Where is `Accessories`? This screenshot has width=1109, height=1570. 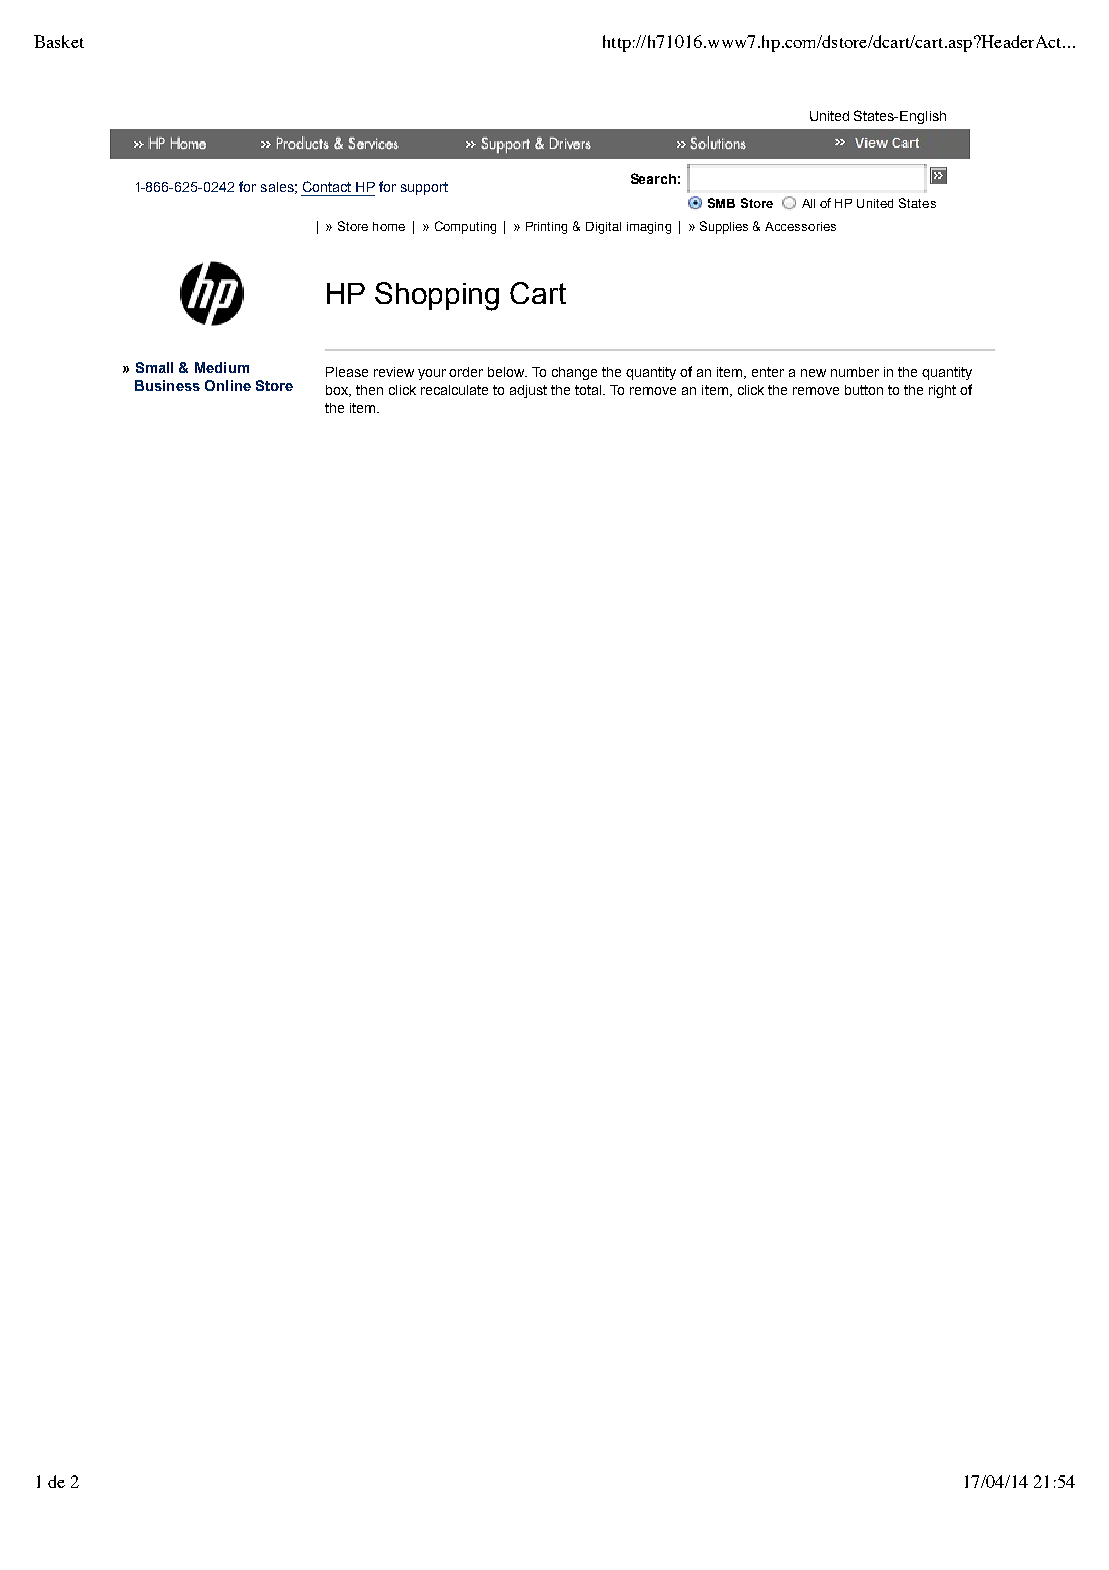 Accessories is located at coordinates (800, 226).
